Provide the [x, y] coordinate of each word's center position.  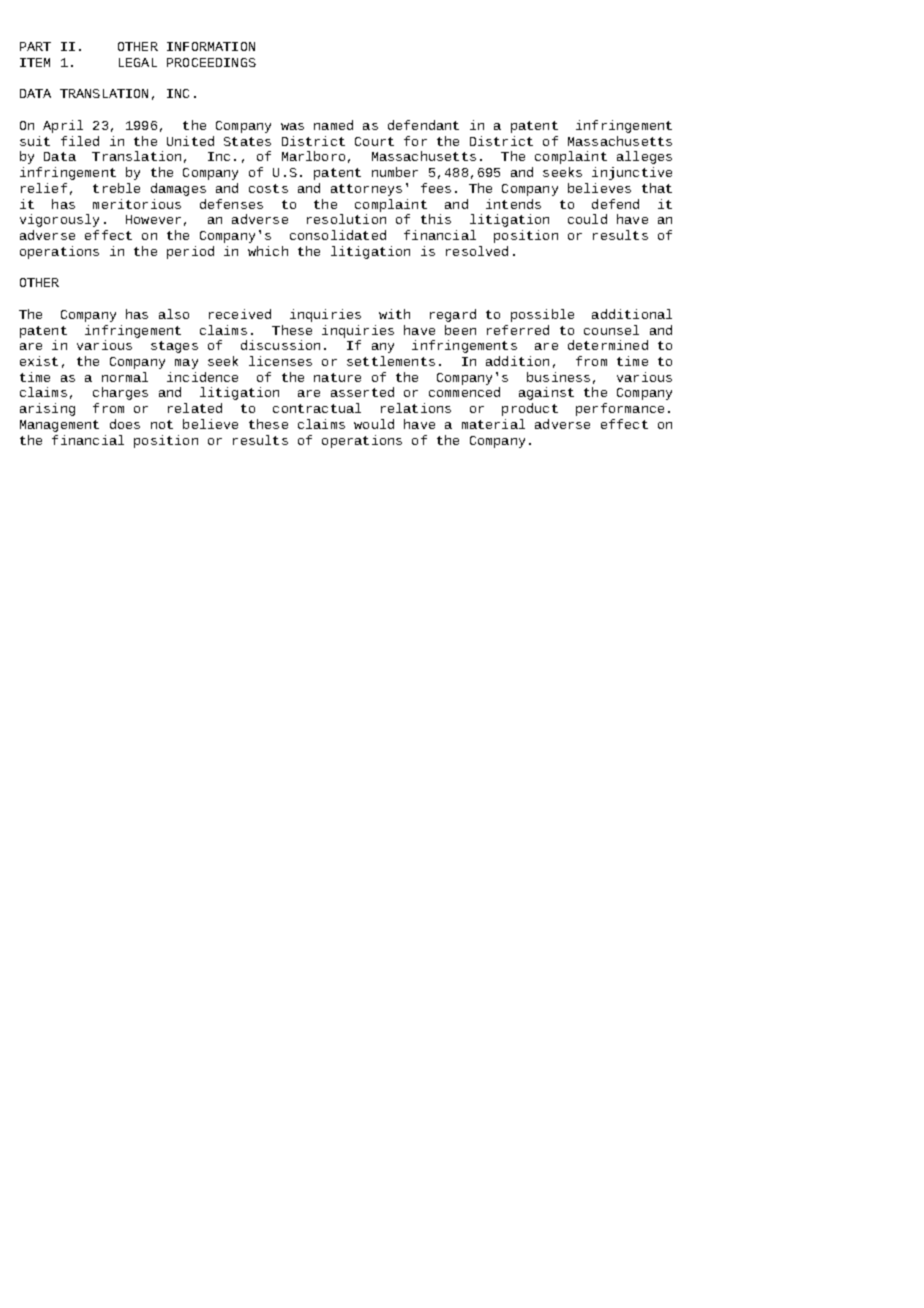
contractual [317, 408]
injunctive [632, 173]
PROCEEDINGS [211, 62]
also [174, 314]
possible [542, 315]
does [125, 424]
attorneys [366, 190]
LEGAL [138, 62]
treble [116, 188]
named [333, 125]
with [394, 314]
